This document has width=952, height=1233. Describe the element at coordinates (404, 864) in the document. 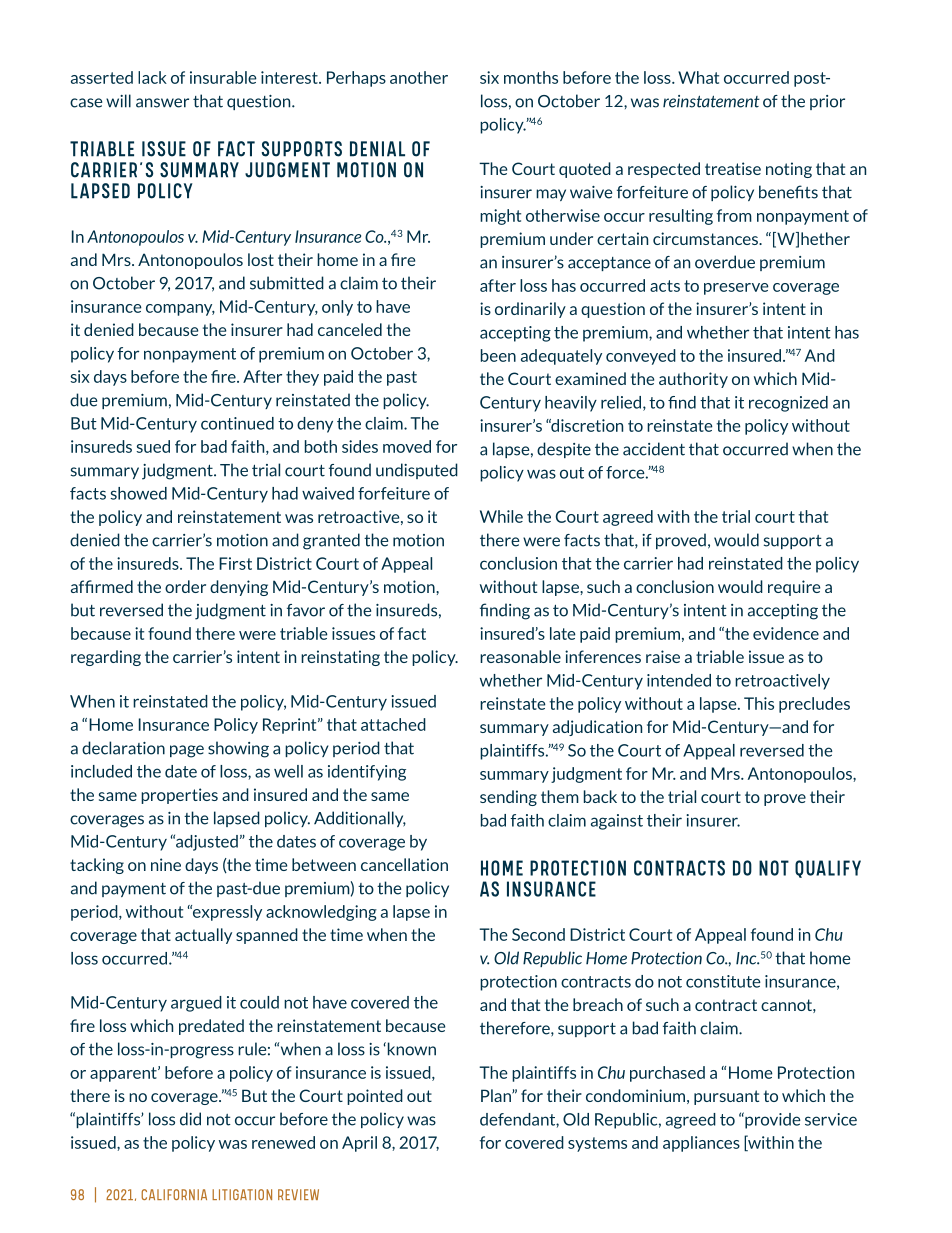

I see `cancellation` at that location.
